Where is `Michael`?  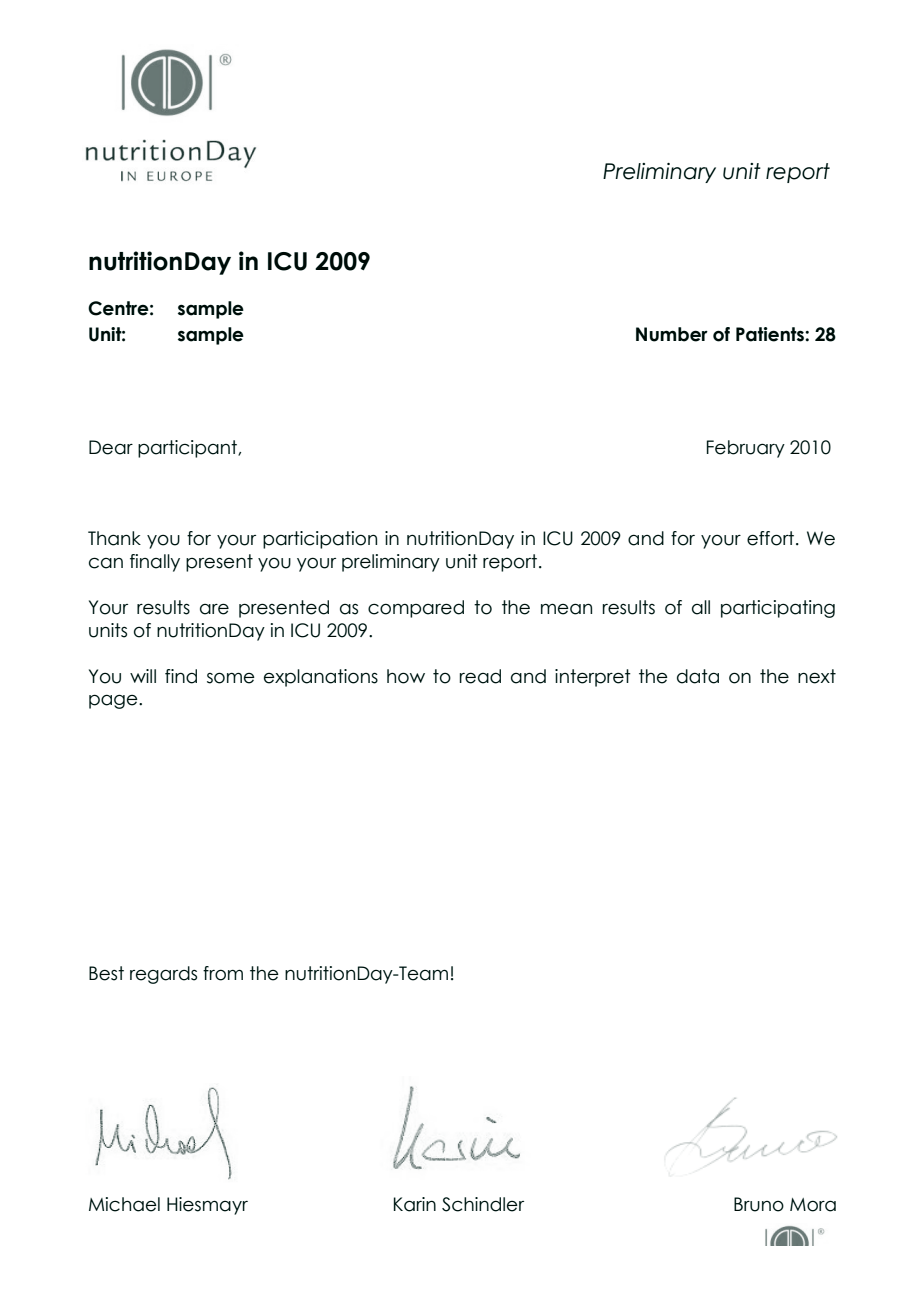 Michael is located at coordinates (124, 1204).
